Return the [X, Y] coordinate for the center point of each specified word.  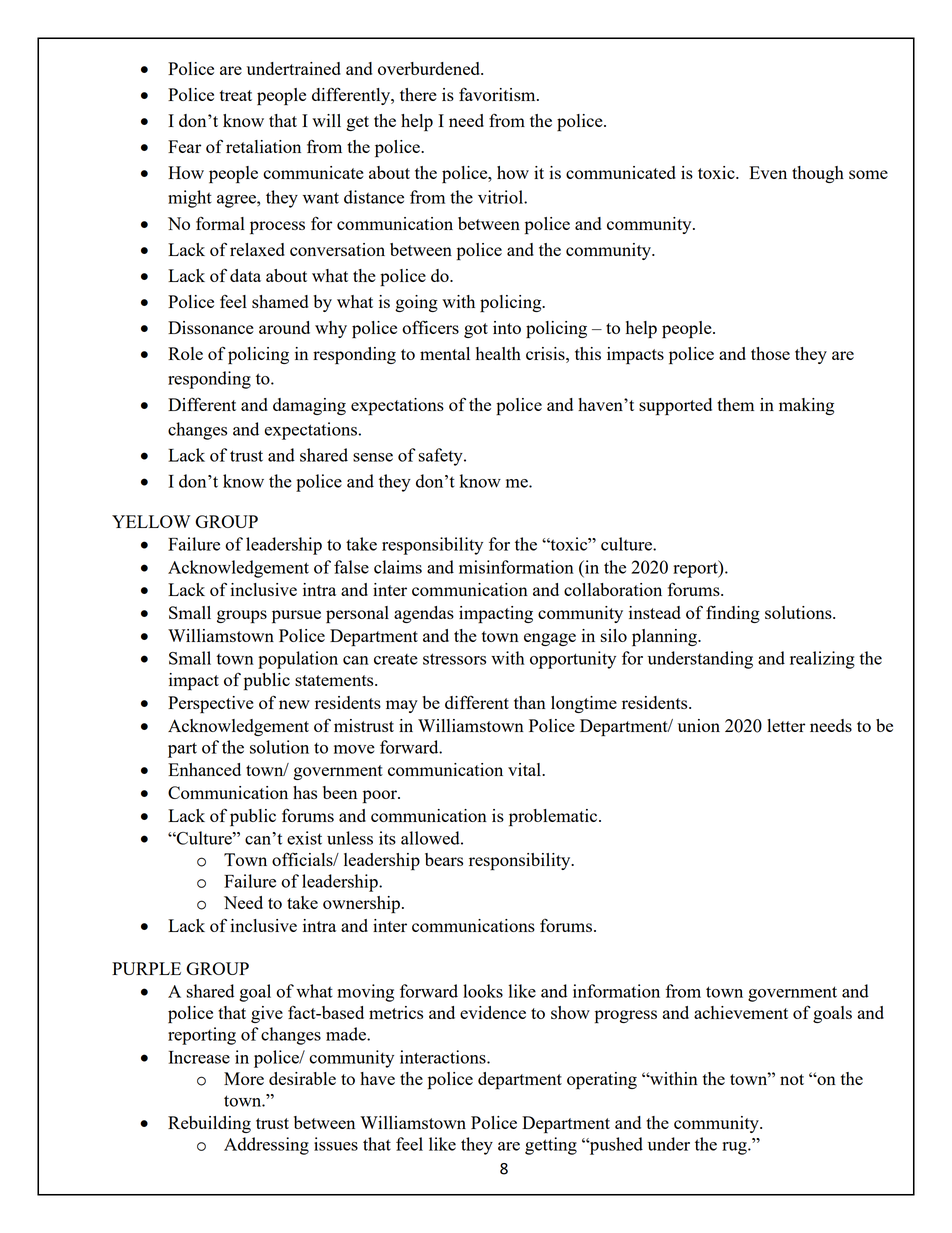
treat [236, 95]
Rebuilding [209, 1124]
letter [786, 725]
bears [444, 859]
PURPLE [146, 968]
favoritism [498, 94]
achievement [741, 1012]
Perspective [211, 705]
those [770, 353]
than [530, 702]
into [507, 327]
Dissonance [211, 327]
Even [768, 172]
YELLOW [151, 521]
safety [441, 457]
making [806, 406]
